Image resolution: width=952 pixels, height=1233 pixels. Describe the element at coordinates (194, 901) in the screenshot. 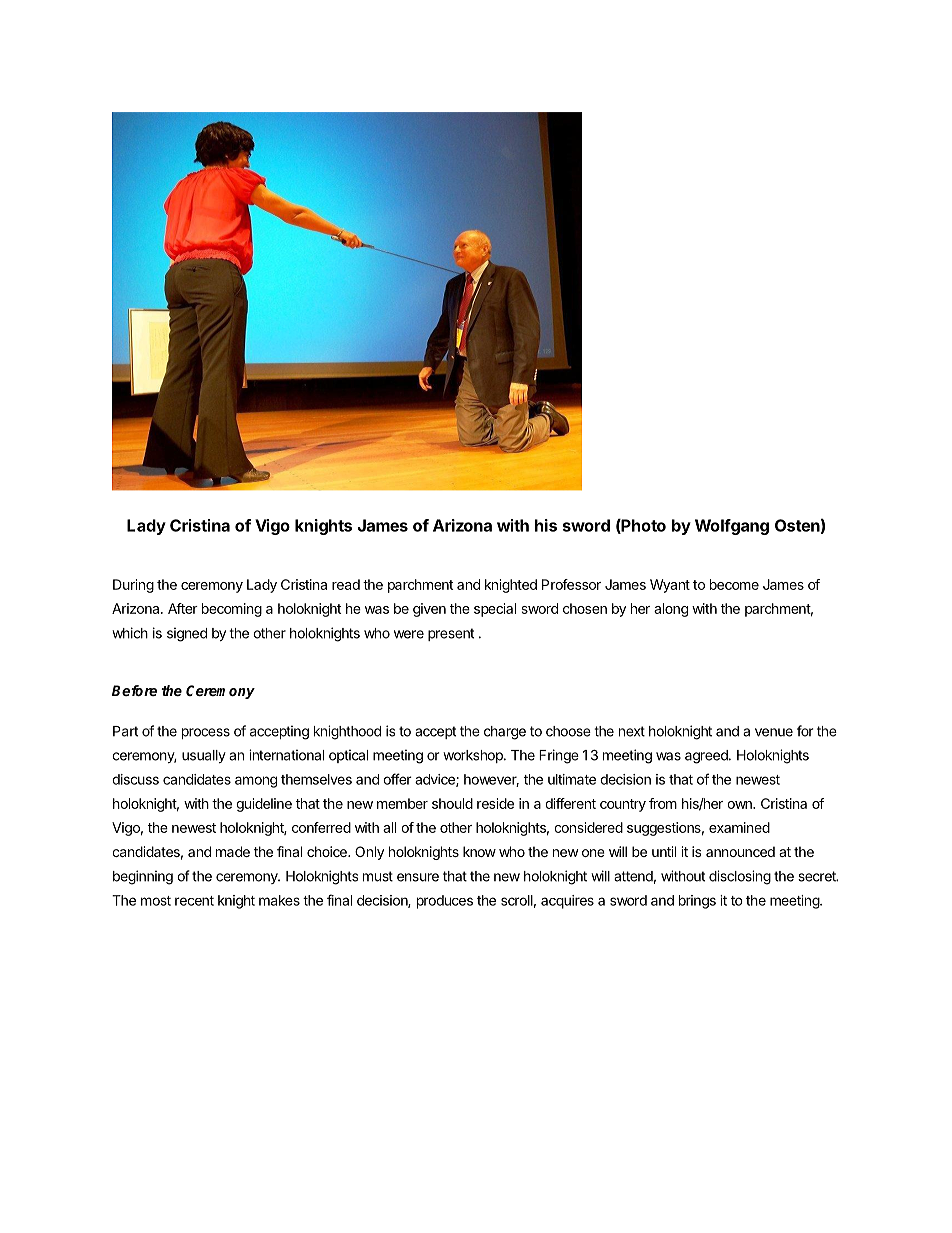

I see `recent` at that location.
